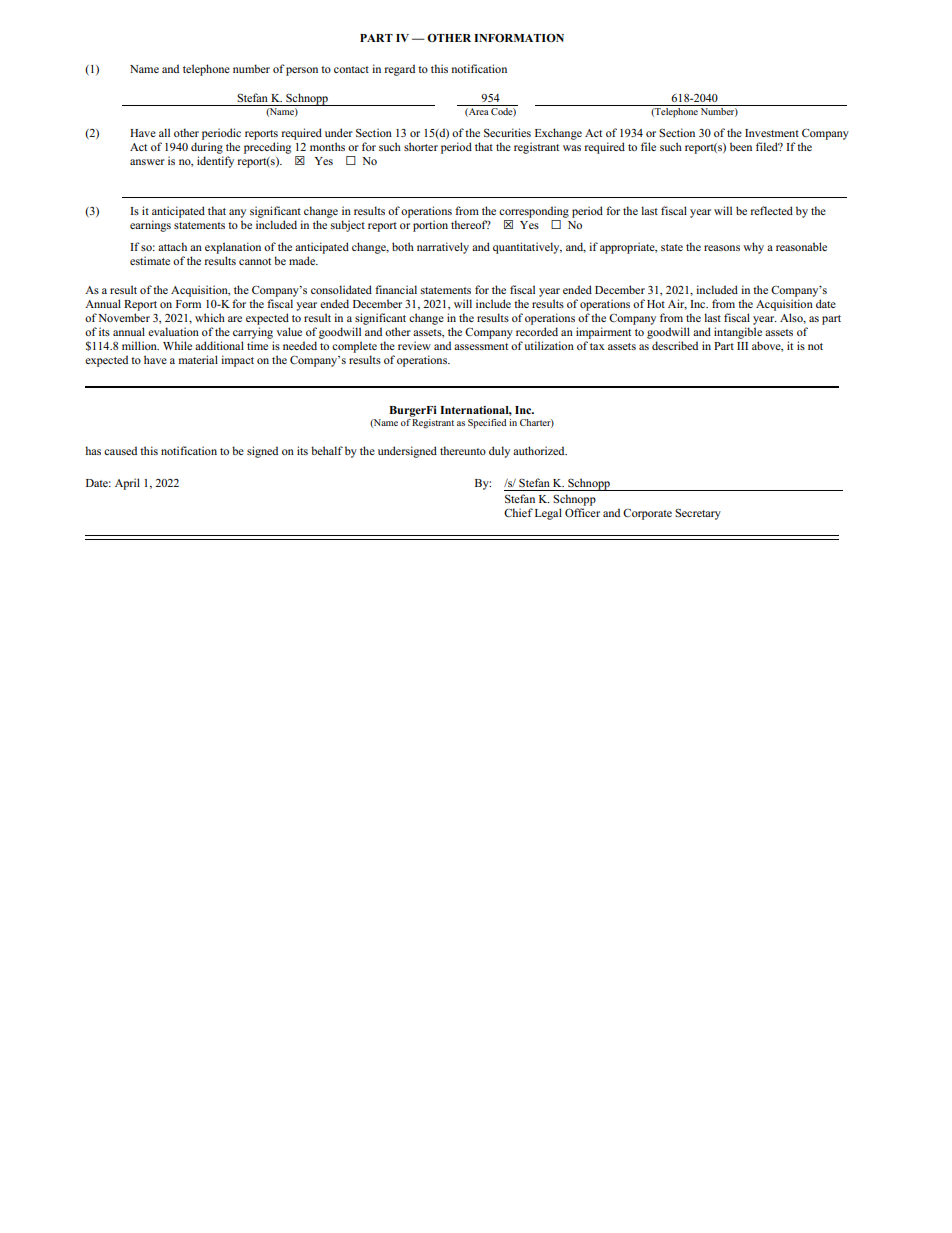 Image resolution: width=952 pixels, height=1233 pixels. I want to click on material, so click(198, 359).
